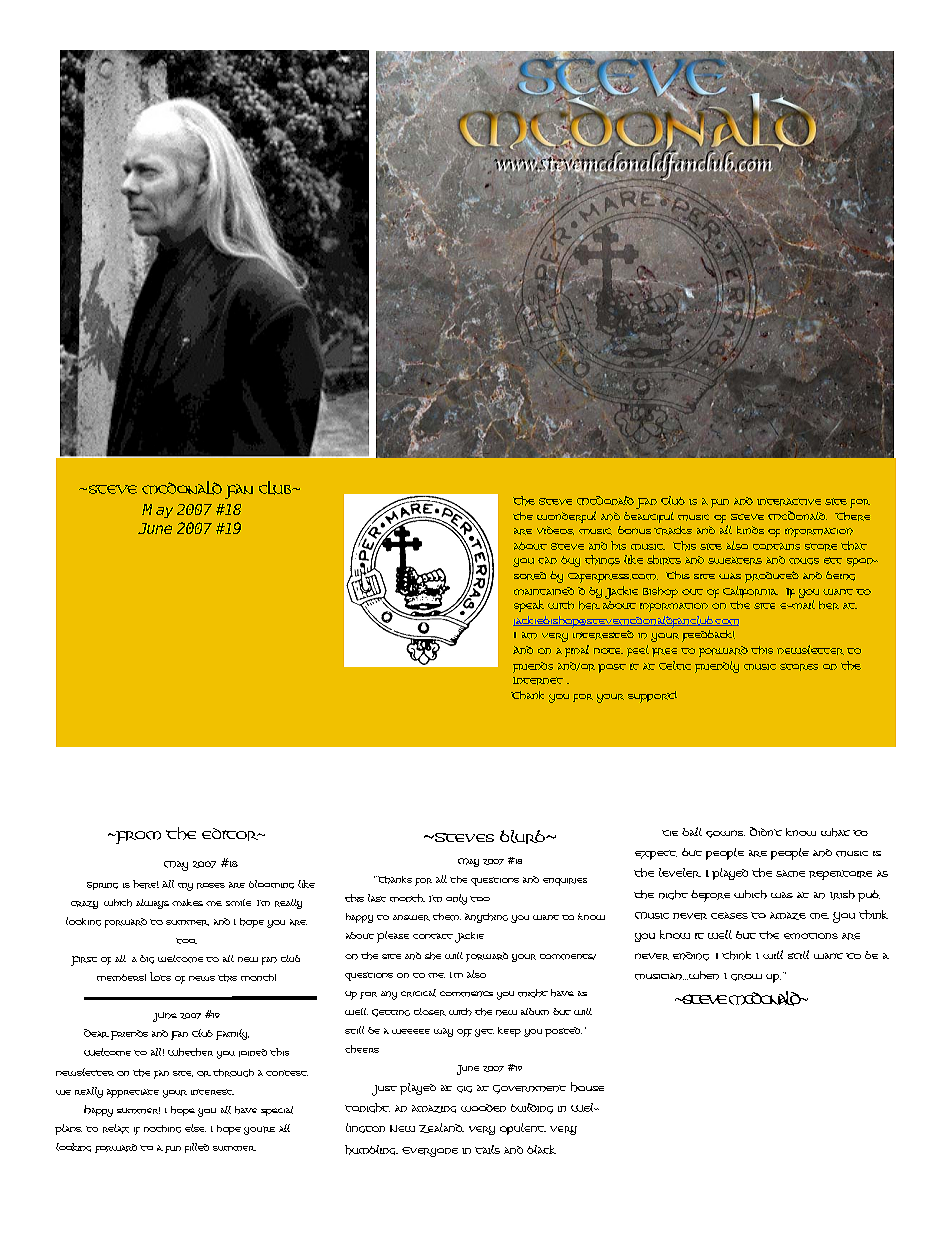 Image resolution: width=952 pixels, height=1233 pixels. Describe the element at coordinates (750, 530) in the screenshot. I see `kinds` at that location.
